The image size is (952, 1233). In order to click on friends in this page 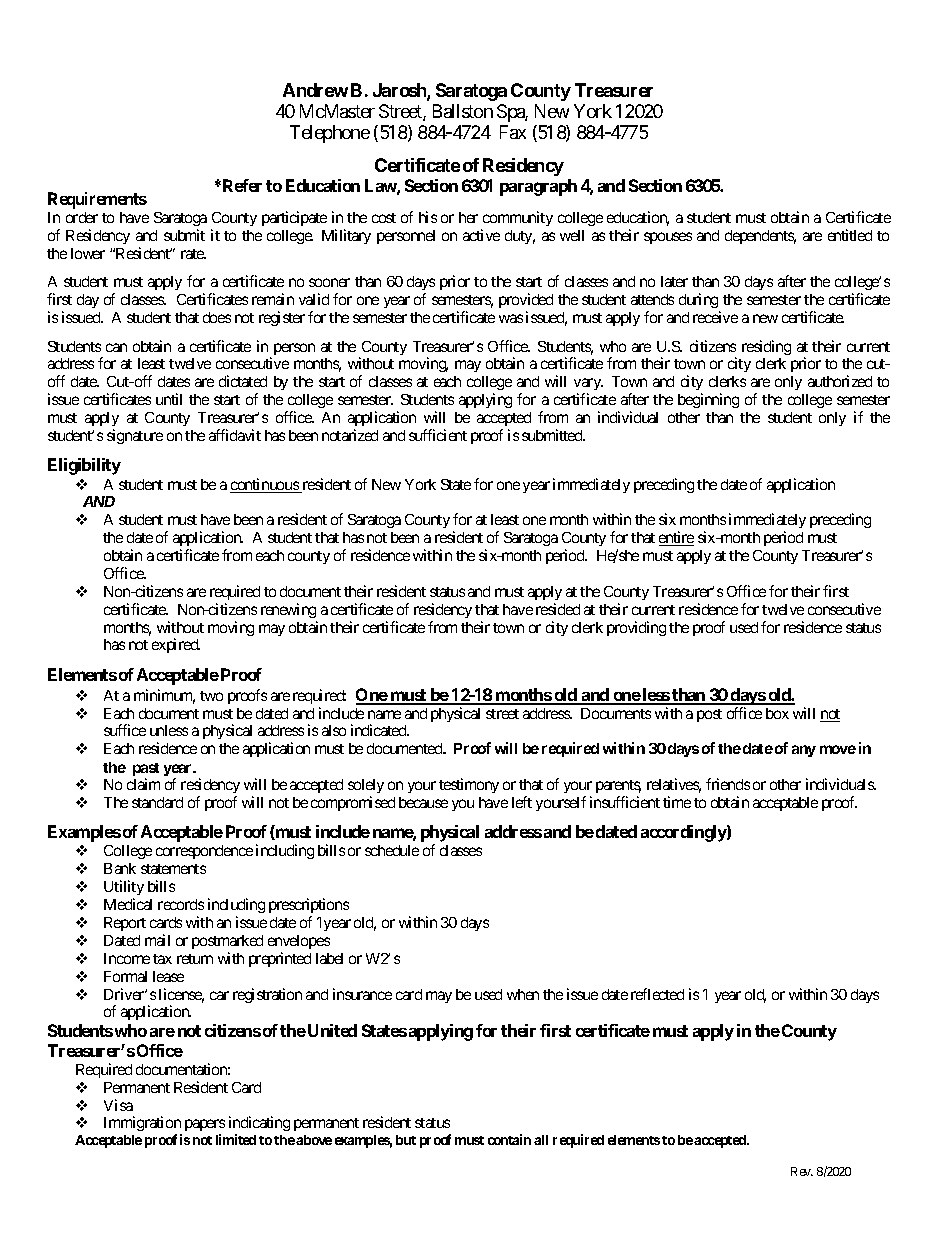, I will do `click(728, 784)`.
